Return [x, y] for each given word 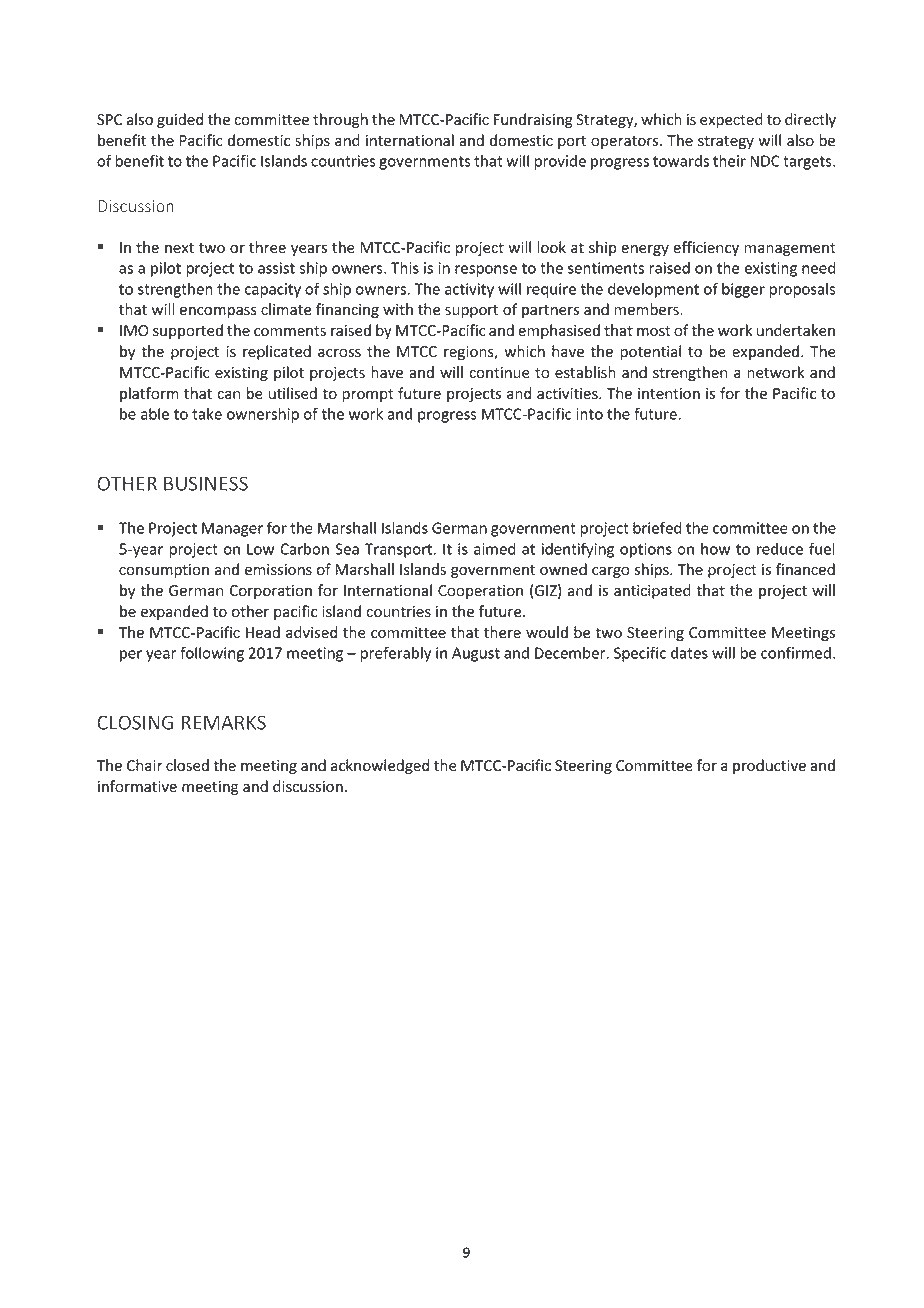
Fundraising [533, 120]
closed [187, 765]
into [589, 414]
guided [180, 120]
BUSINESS [206, 483]
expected [731, 120]
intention [669, 394]
